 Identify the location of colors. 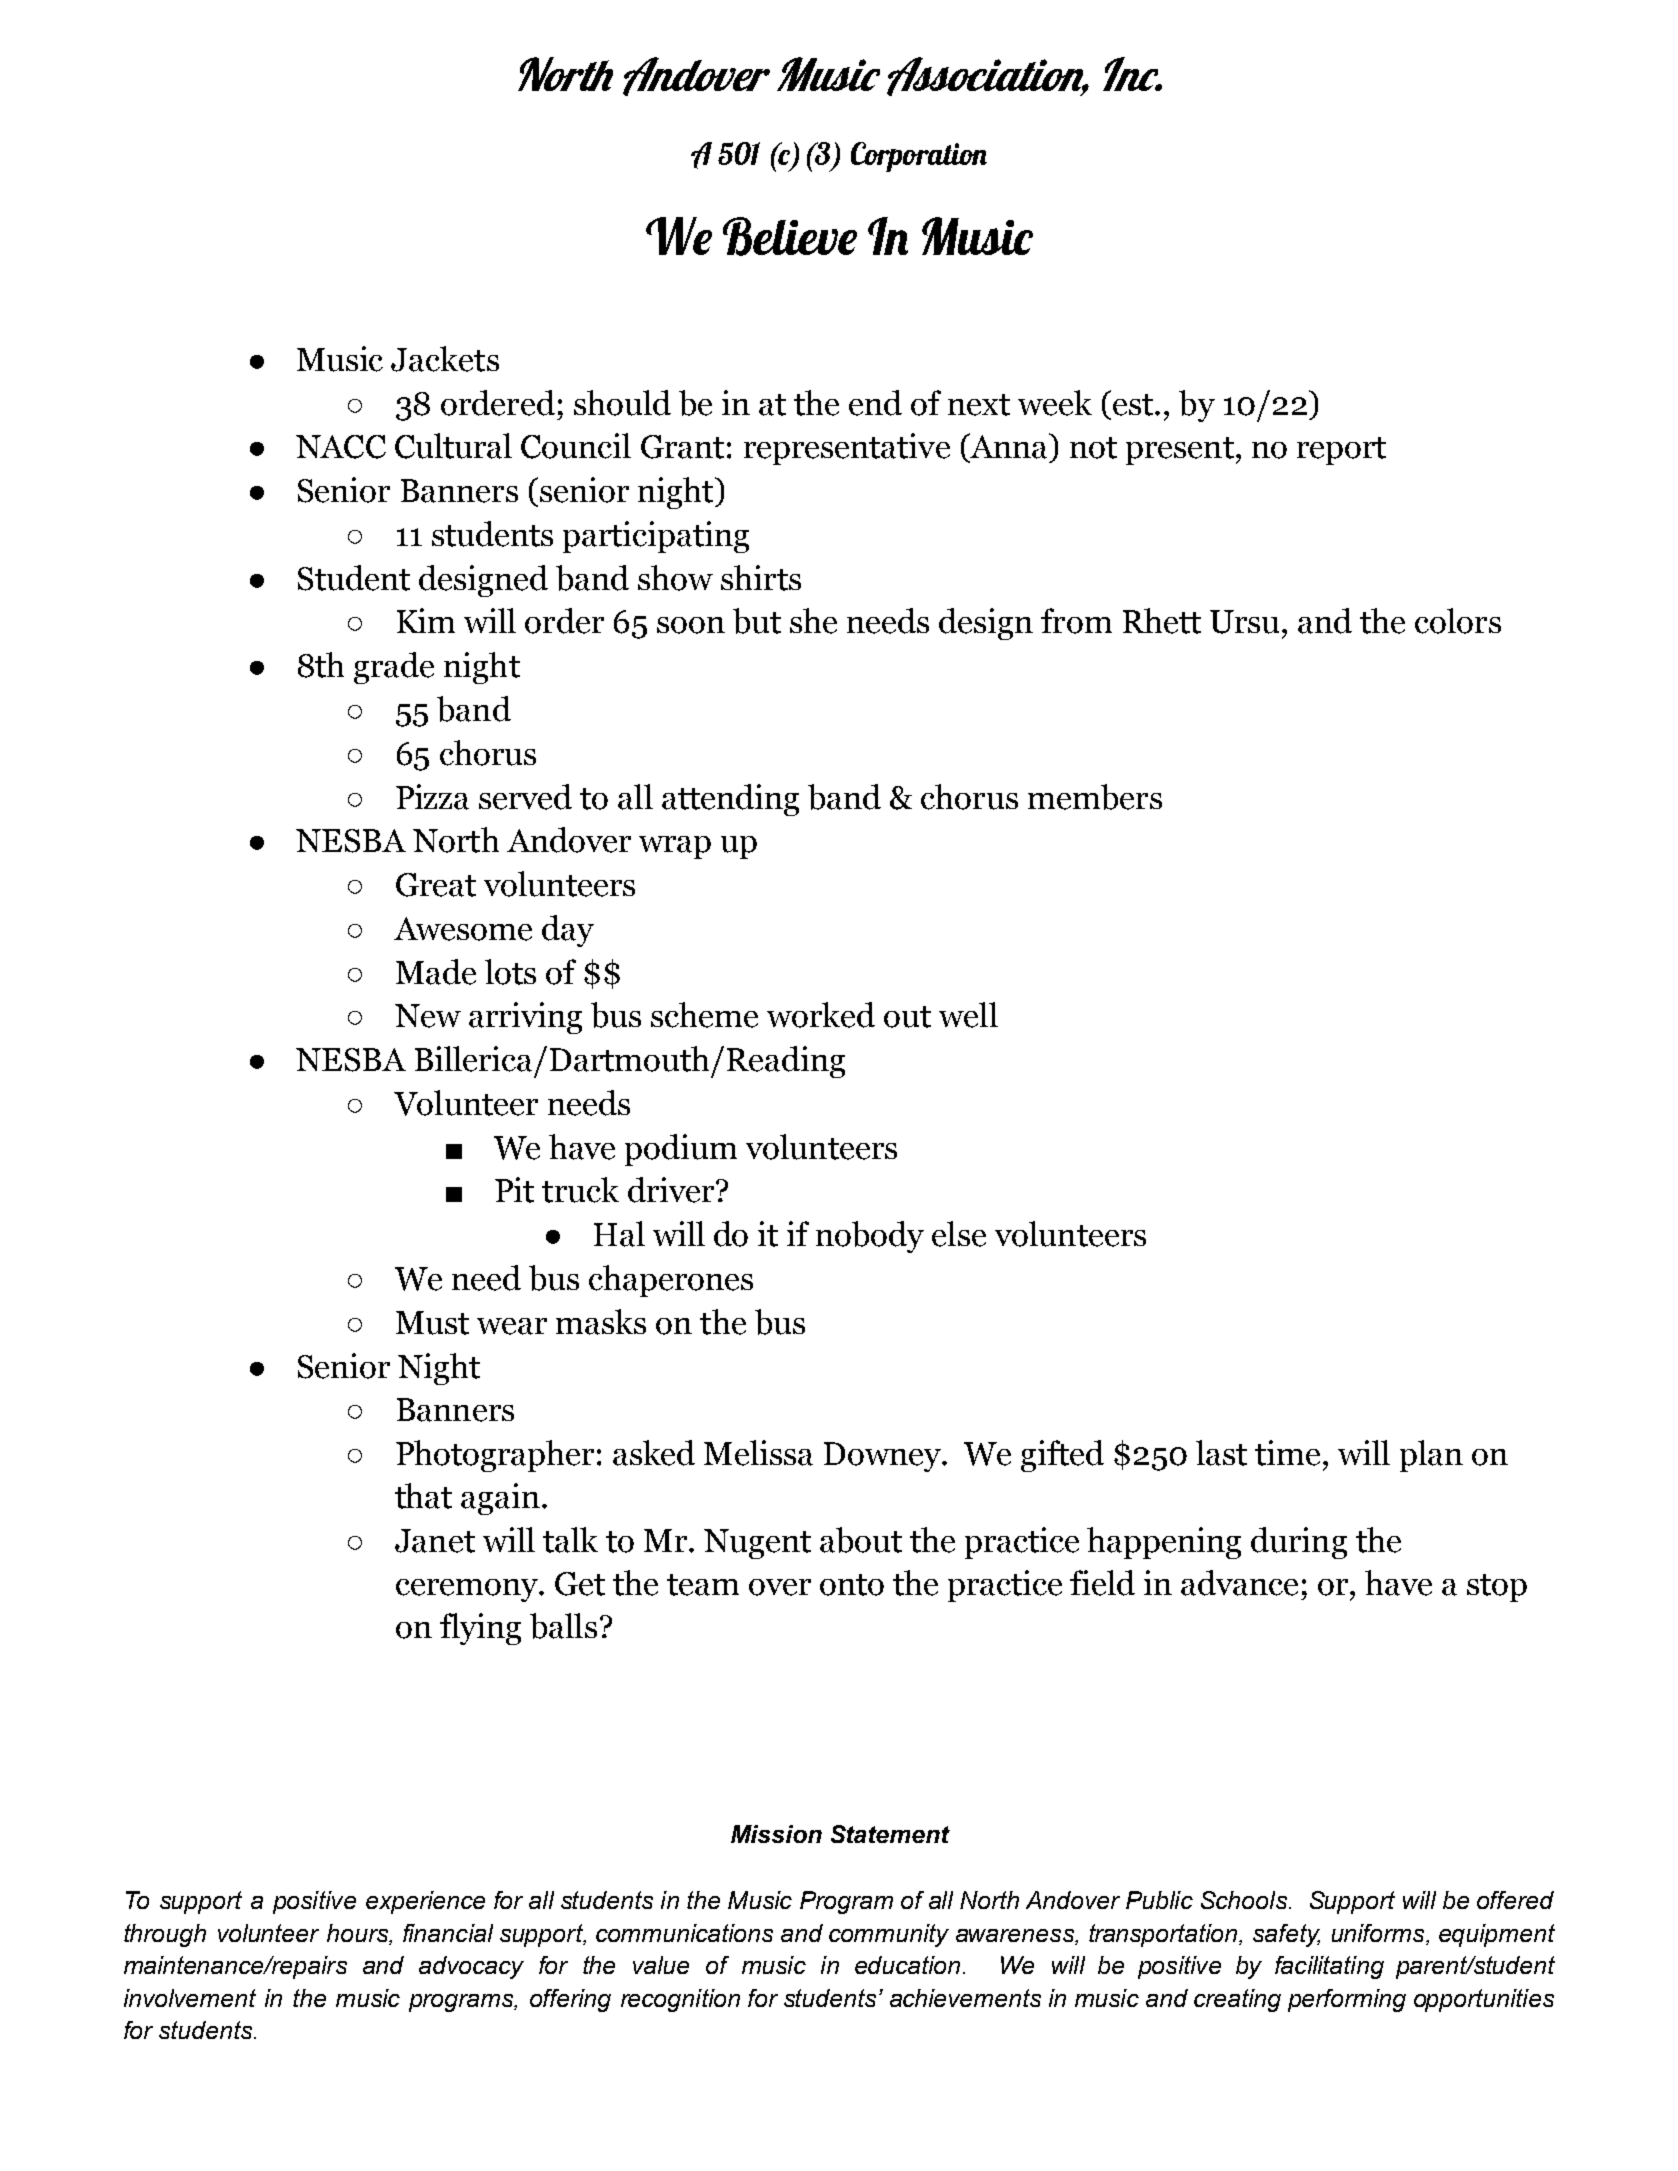
(1458, 621).
